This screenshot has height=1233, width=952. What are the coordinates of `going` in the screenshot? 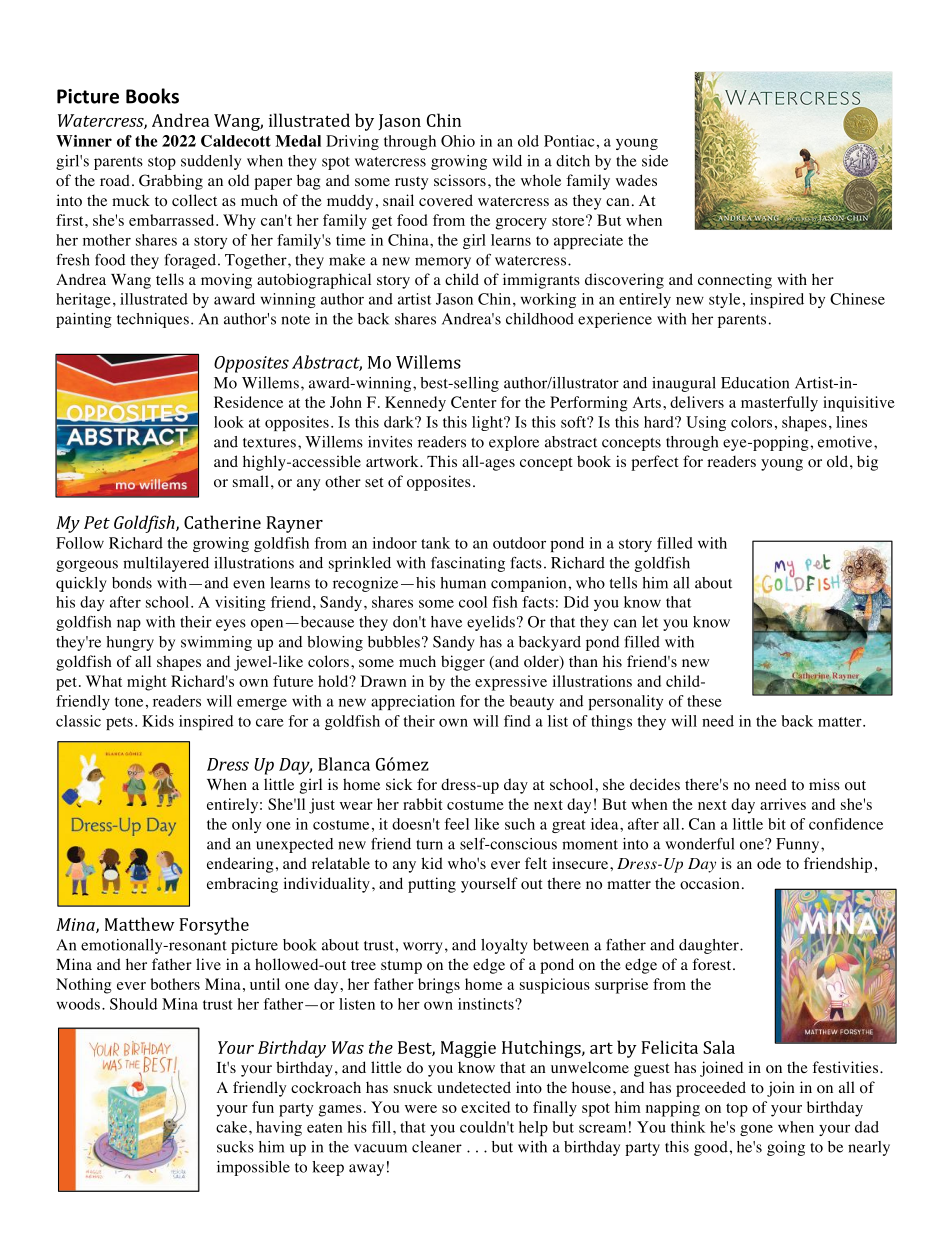 It's located at (786, 1148).
